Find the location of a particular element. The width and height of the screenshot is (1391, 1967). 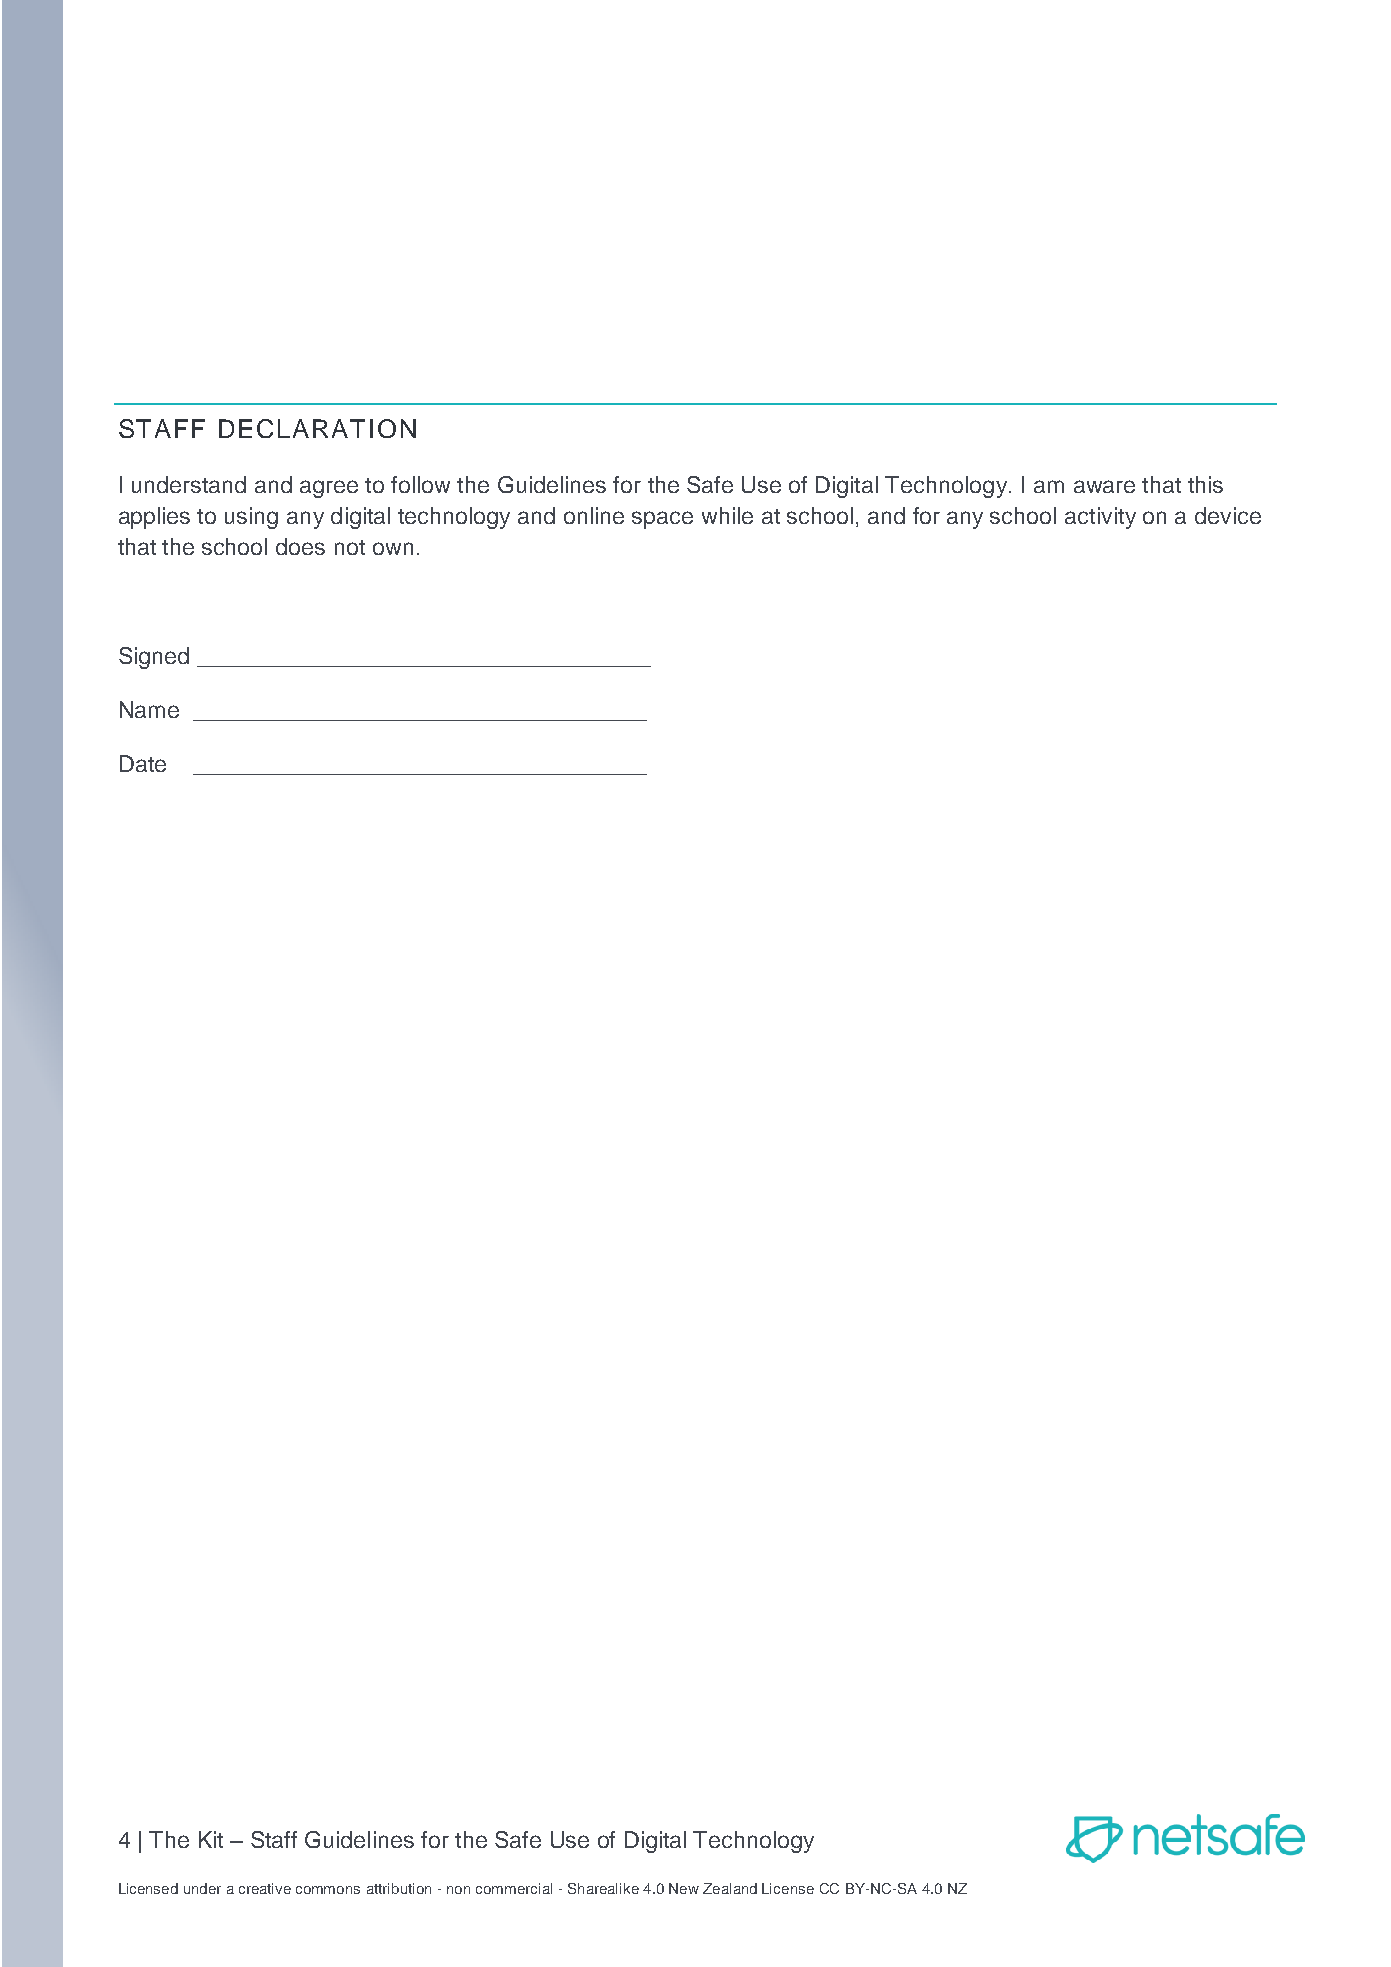

space is located at coordinates (662, 520).
